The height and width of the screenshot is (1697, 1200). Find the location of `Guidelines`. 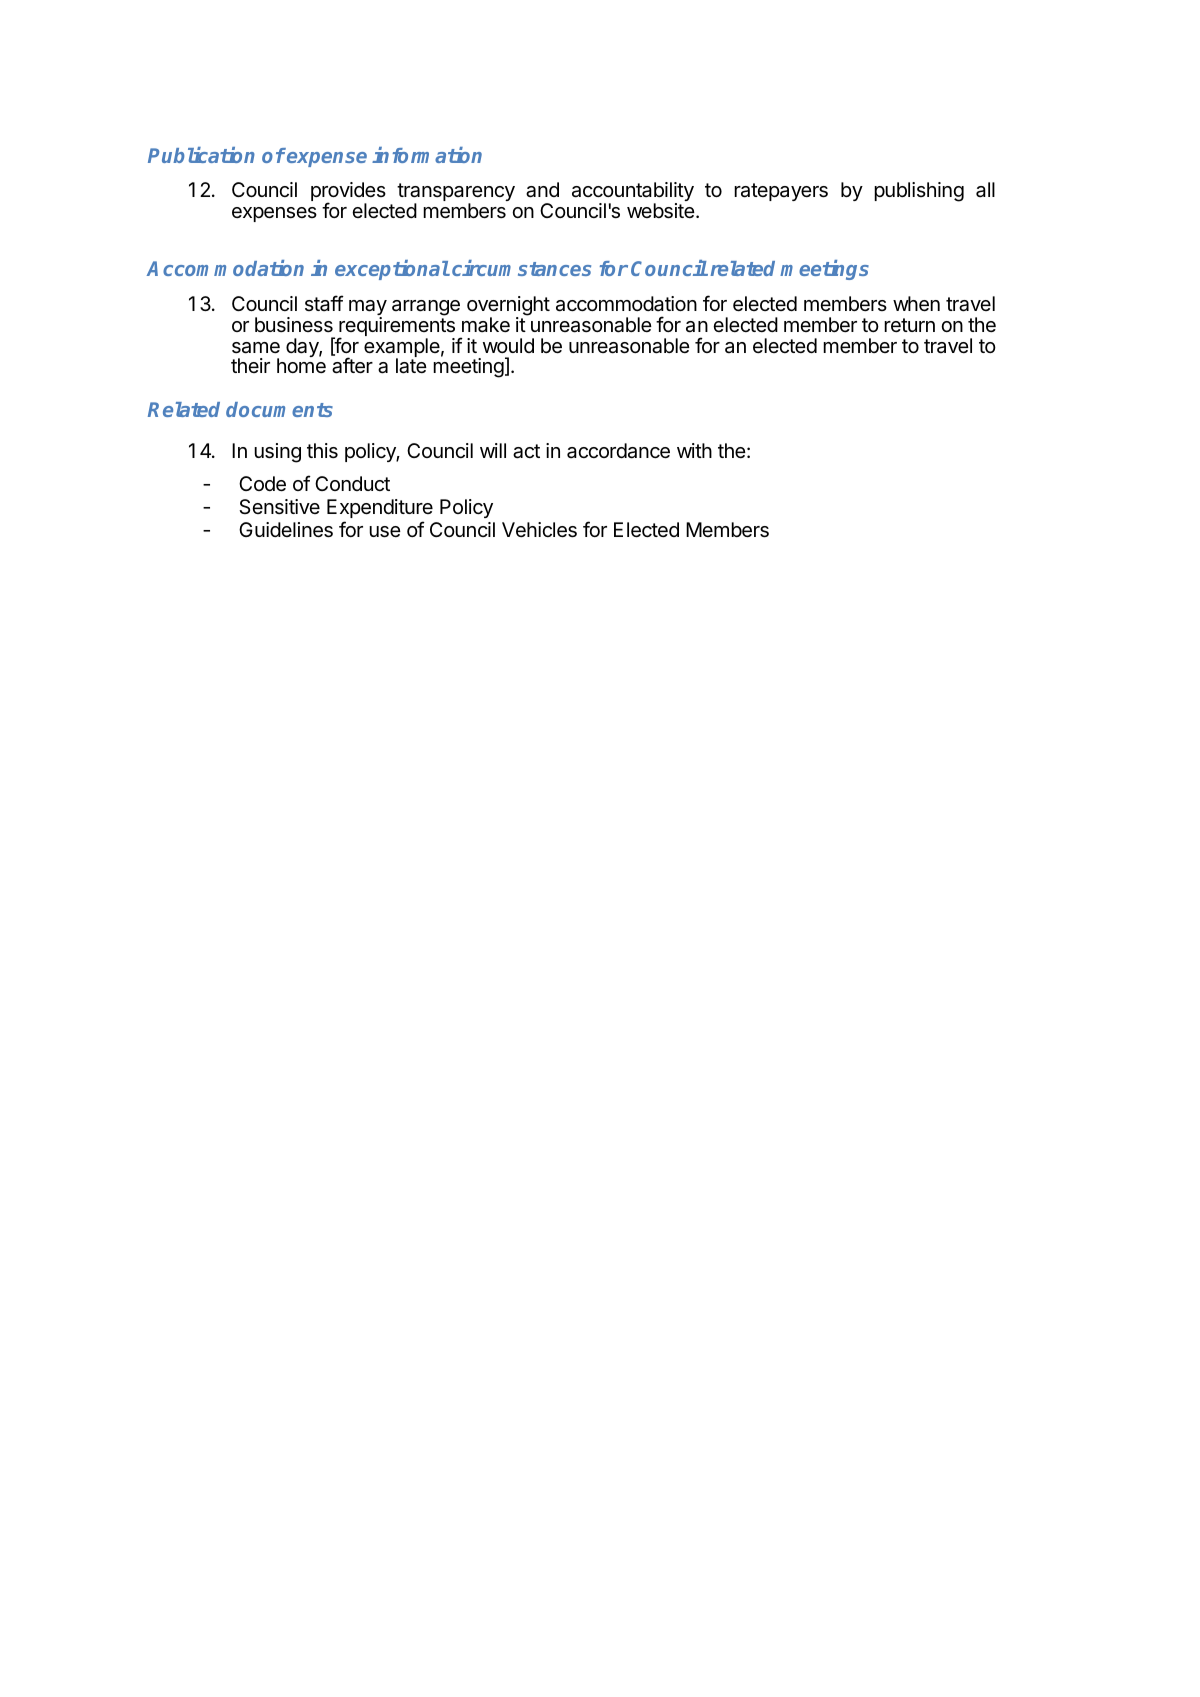

Guidelines is located at coordinates (286, 530).
